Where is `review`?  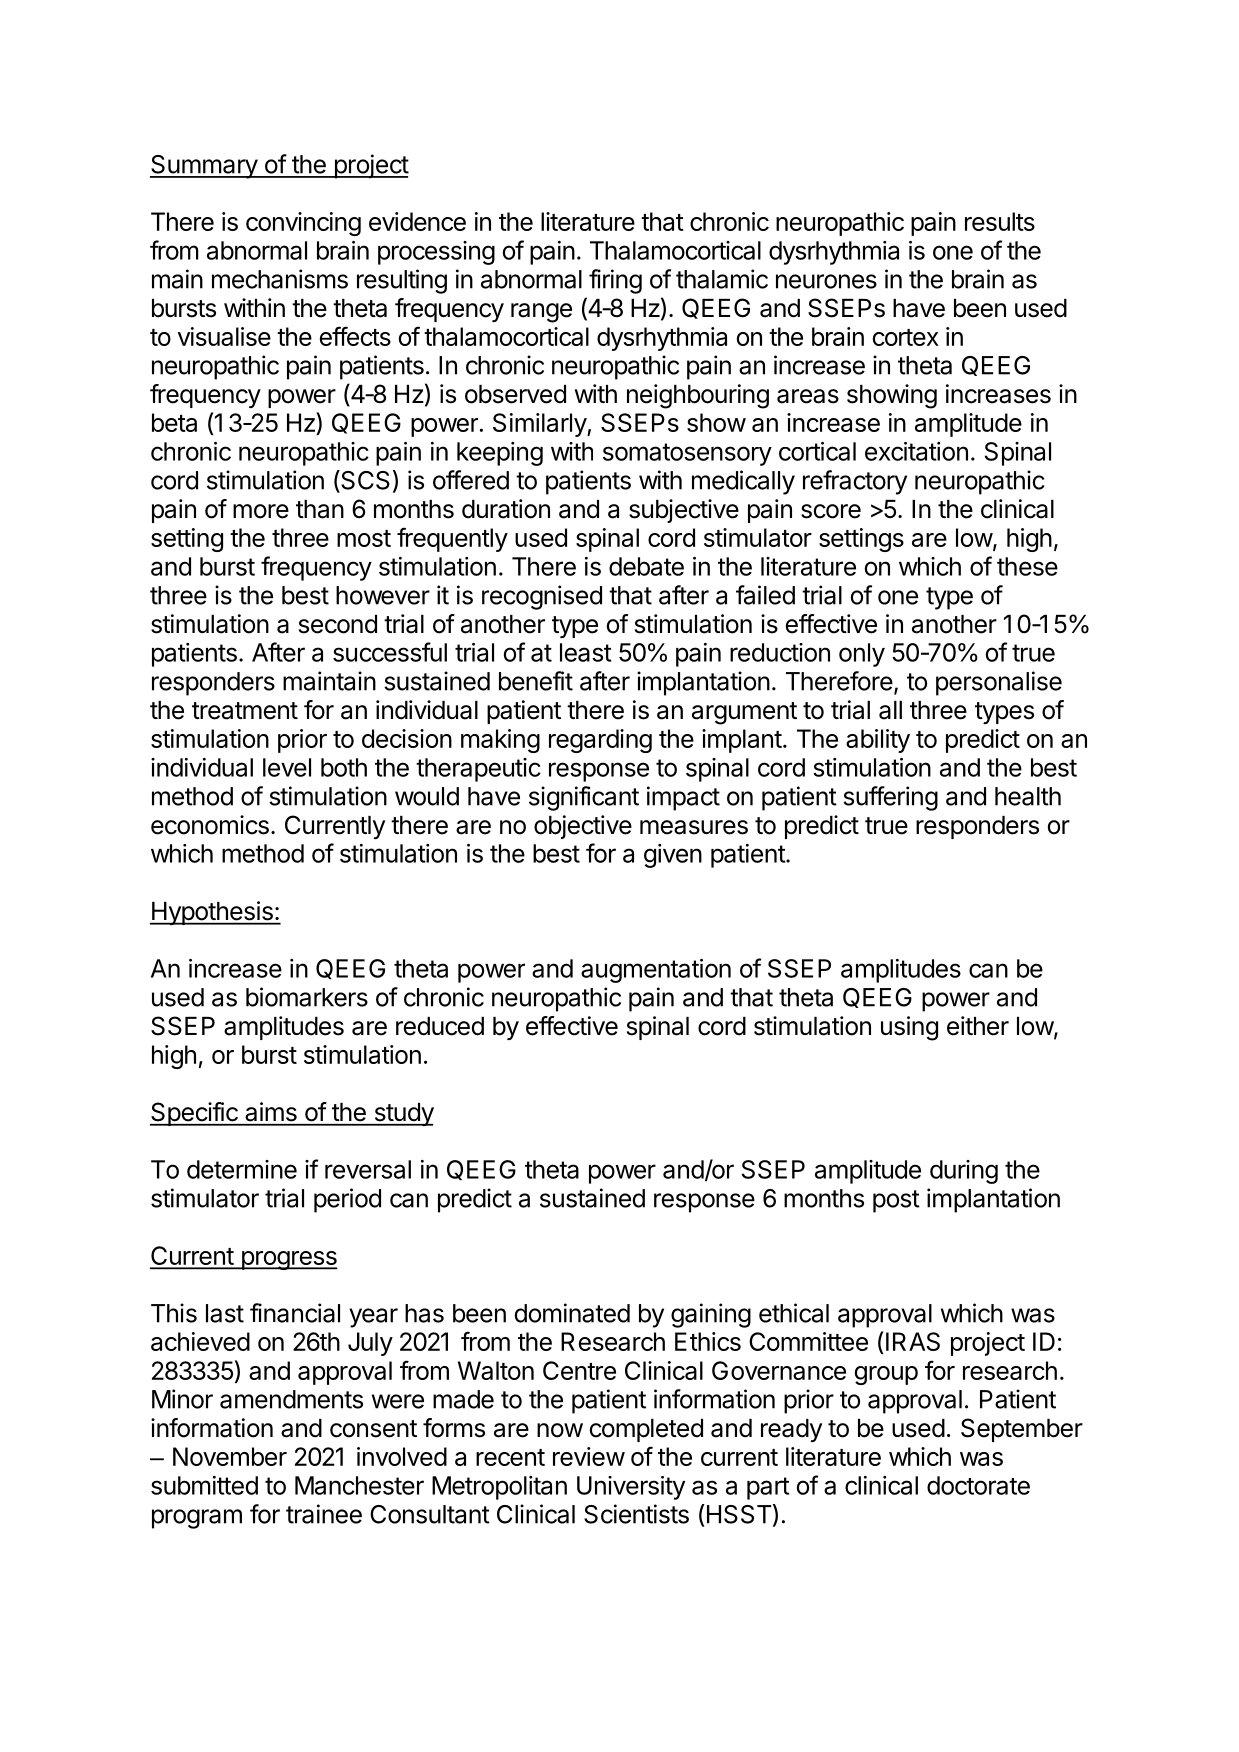
review is located at coordinates (589, 1456).
